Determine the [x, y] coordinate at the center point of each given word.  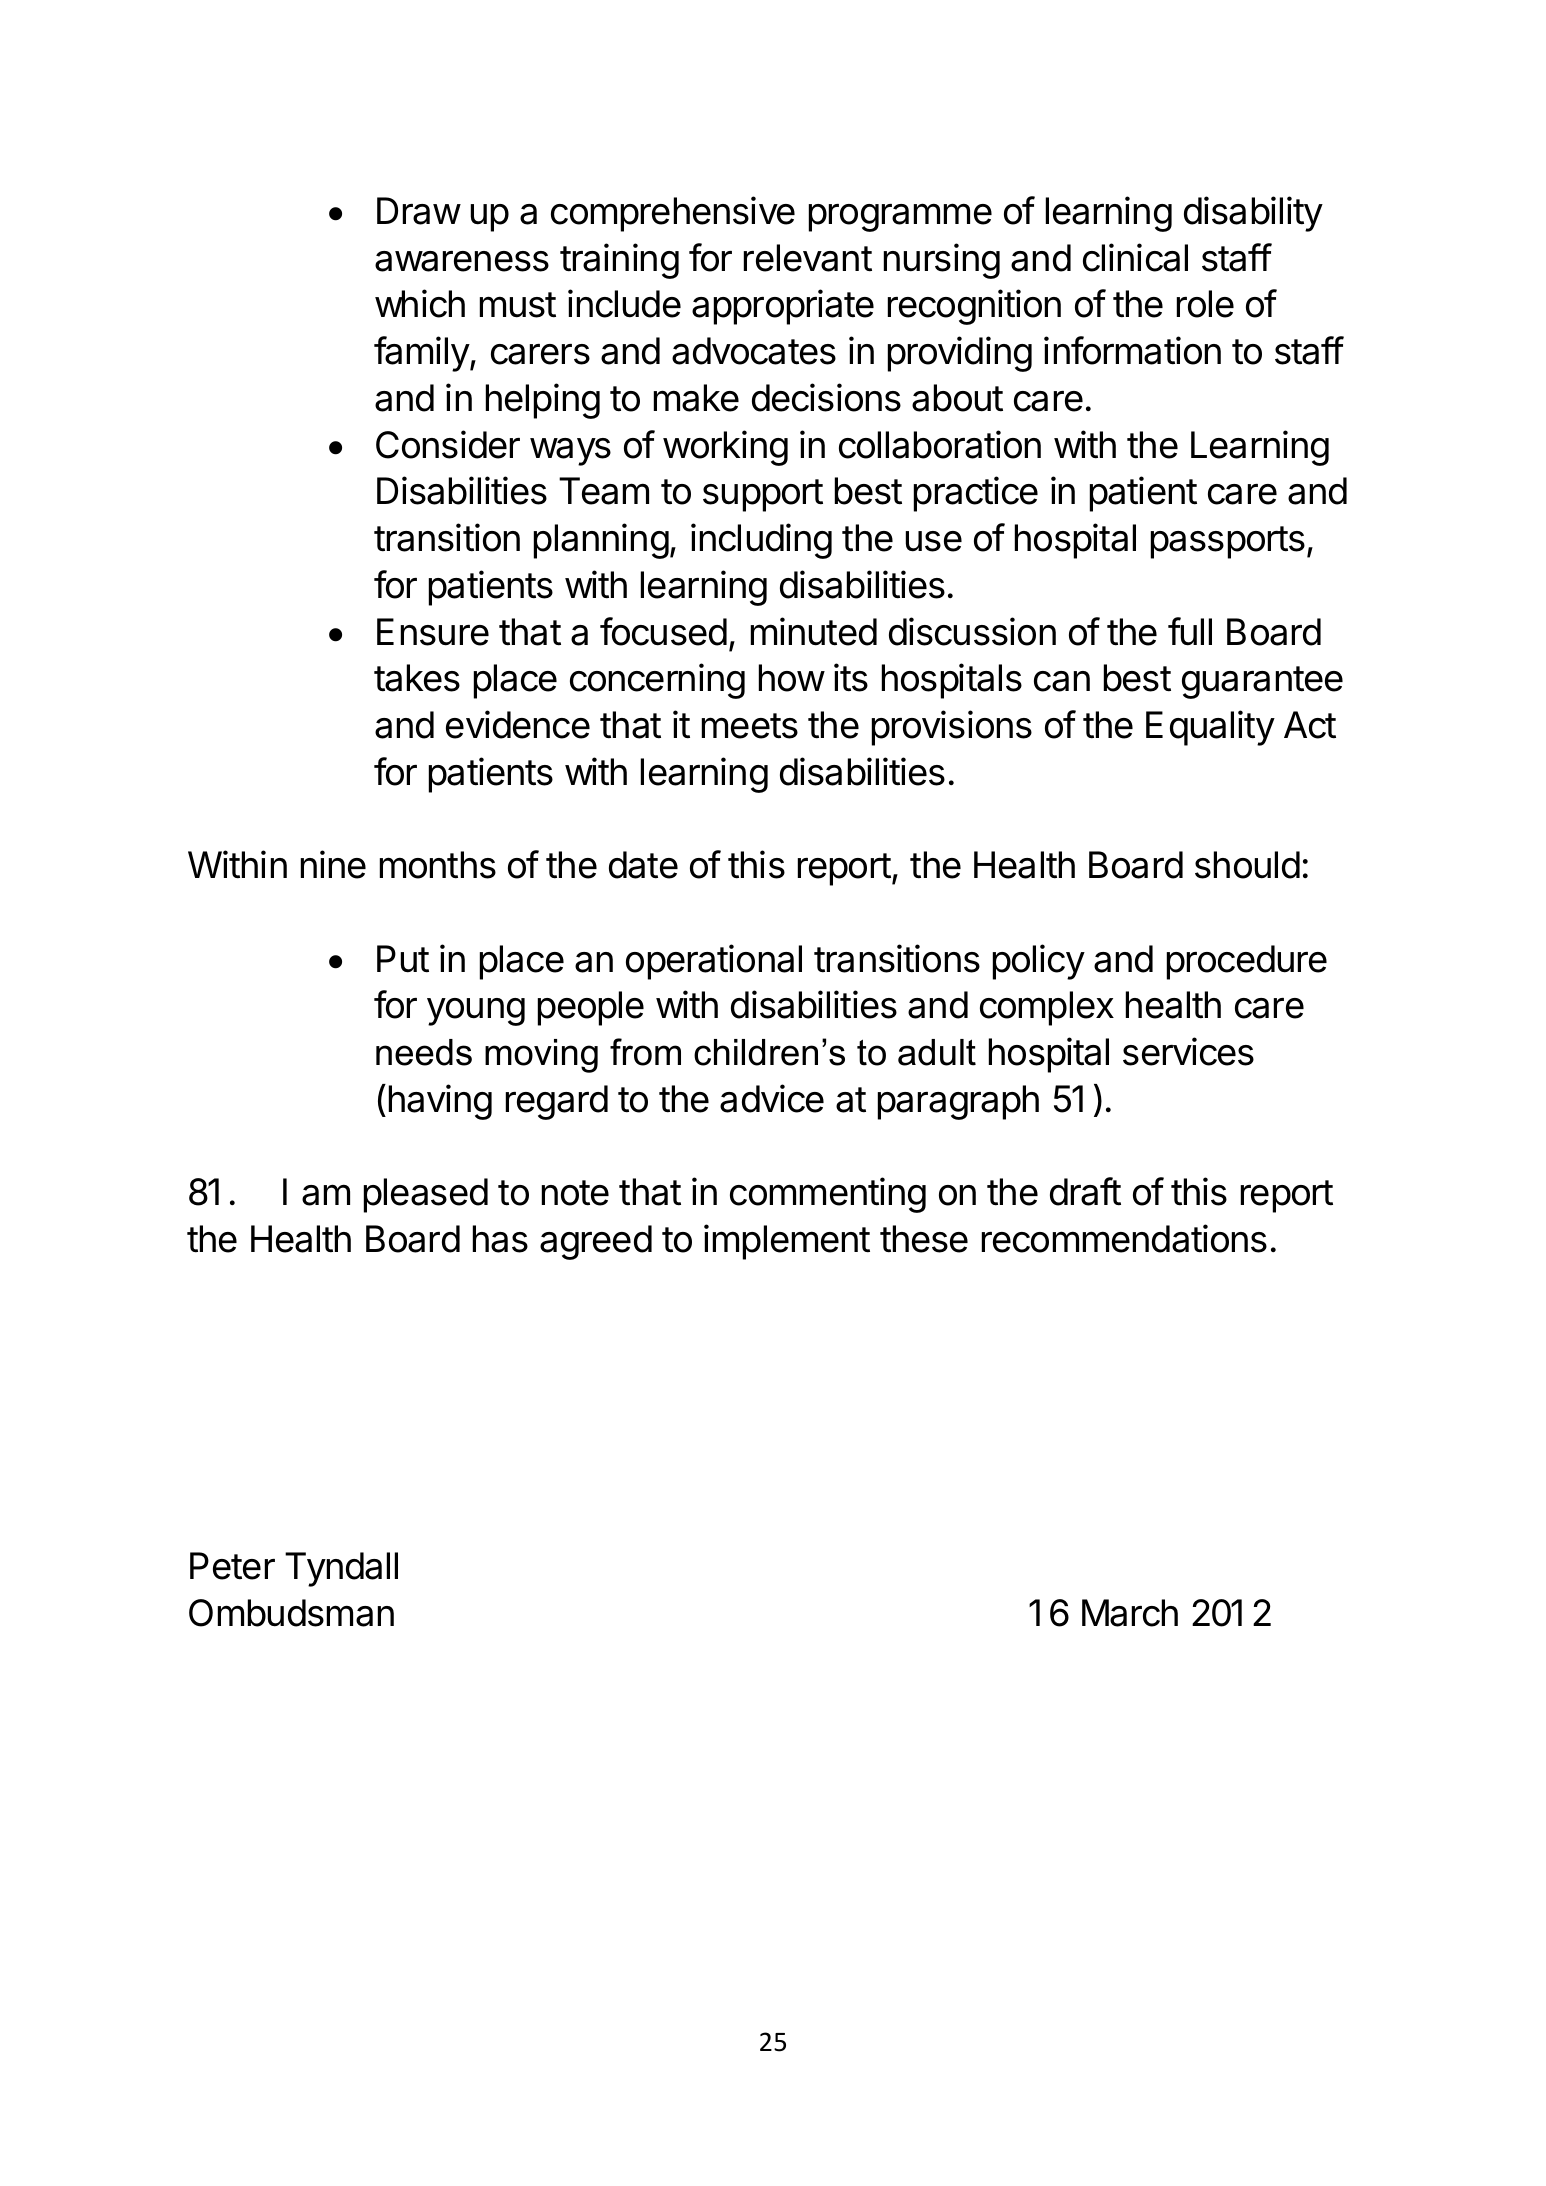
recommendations [1124, 1238]
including [761, 541]
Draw [419, 211]
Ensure [433, 632]
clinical [1135, 257]
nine [333, 864]
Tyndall [341, 1569]
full [1190, 631]
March [1130, 1613]
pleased [426, 1195]
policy [1039, 962]
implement [787, 1242]
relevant [808, 258]
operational [714, 962]
